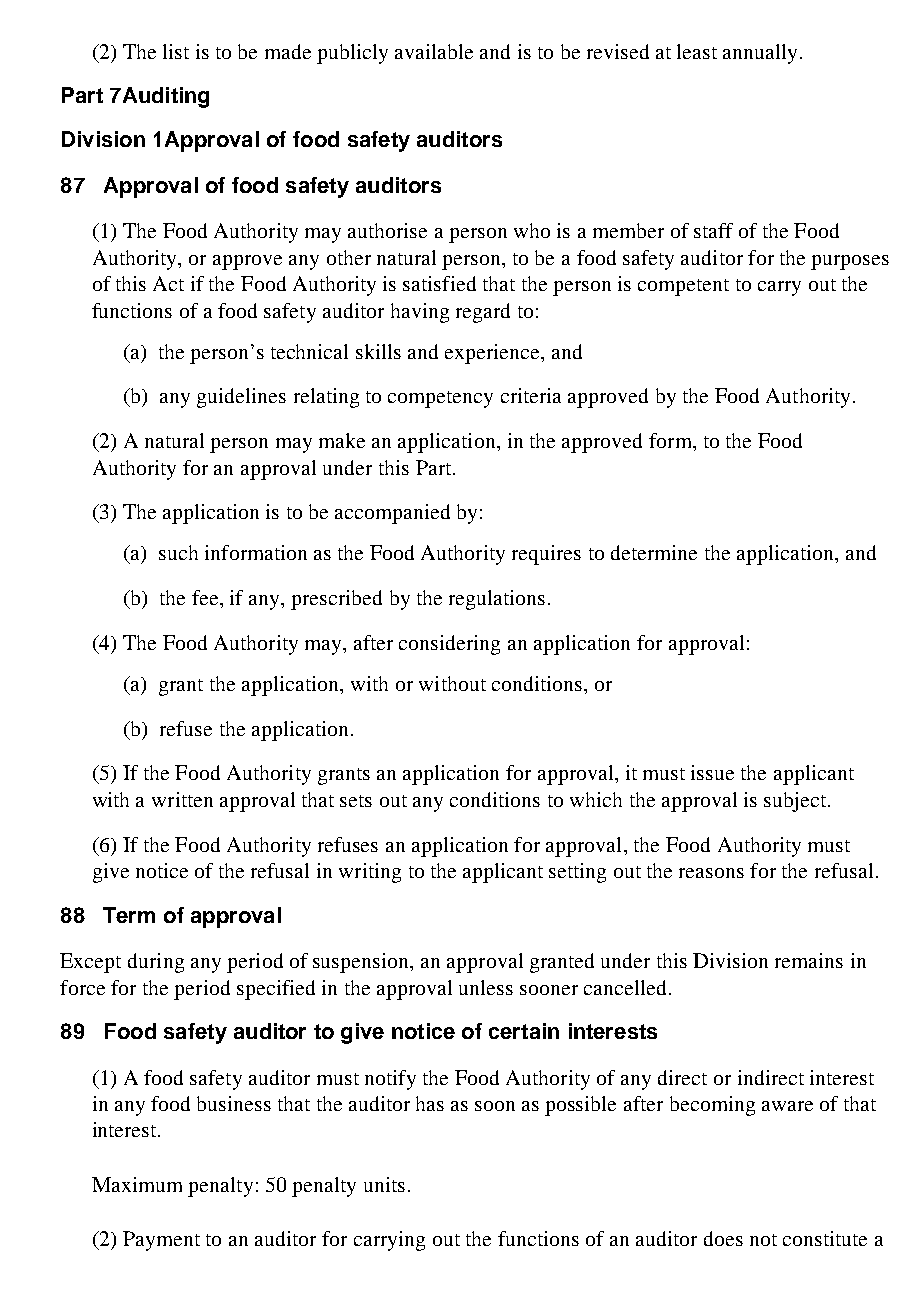 The image size is (924, 1308). I want to click on list, so click(176, 51).
